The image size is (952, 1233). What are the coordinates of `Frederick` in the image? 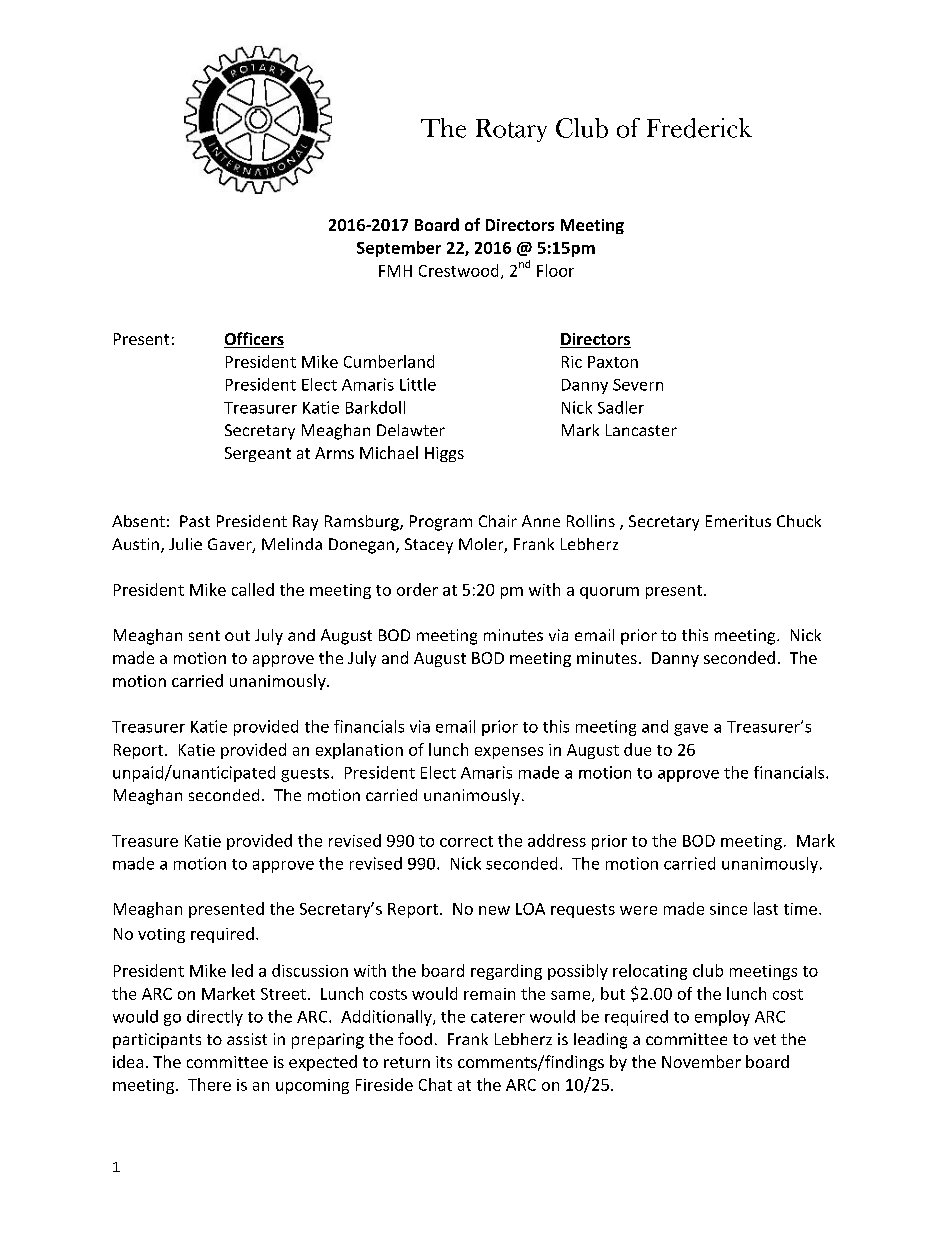 It's located at (699, 128).
